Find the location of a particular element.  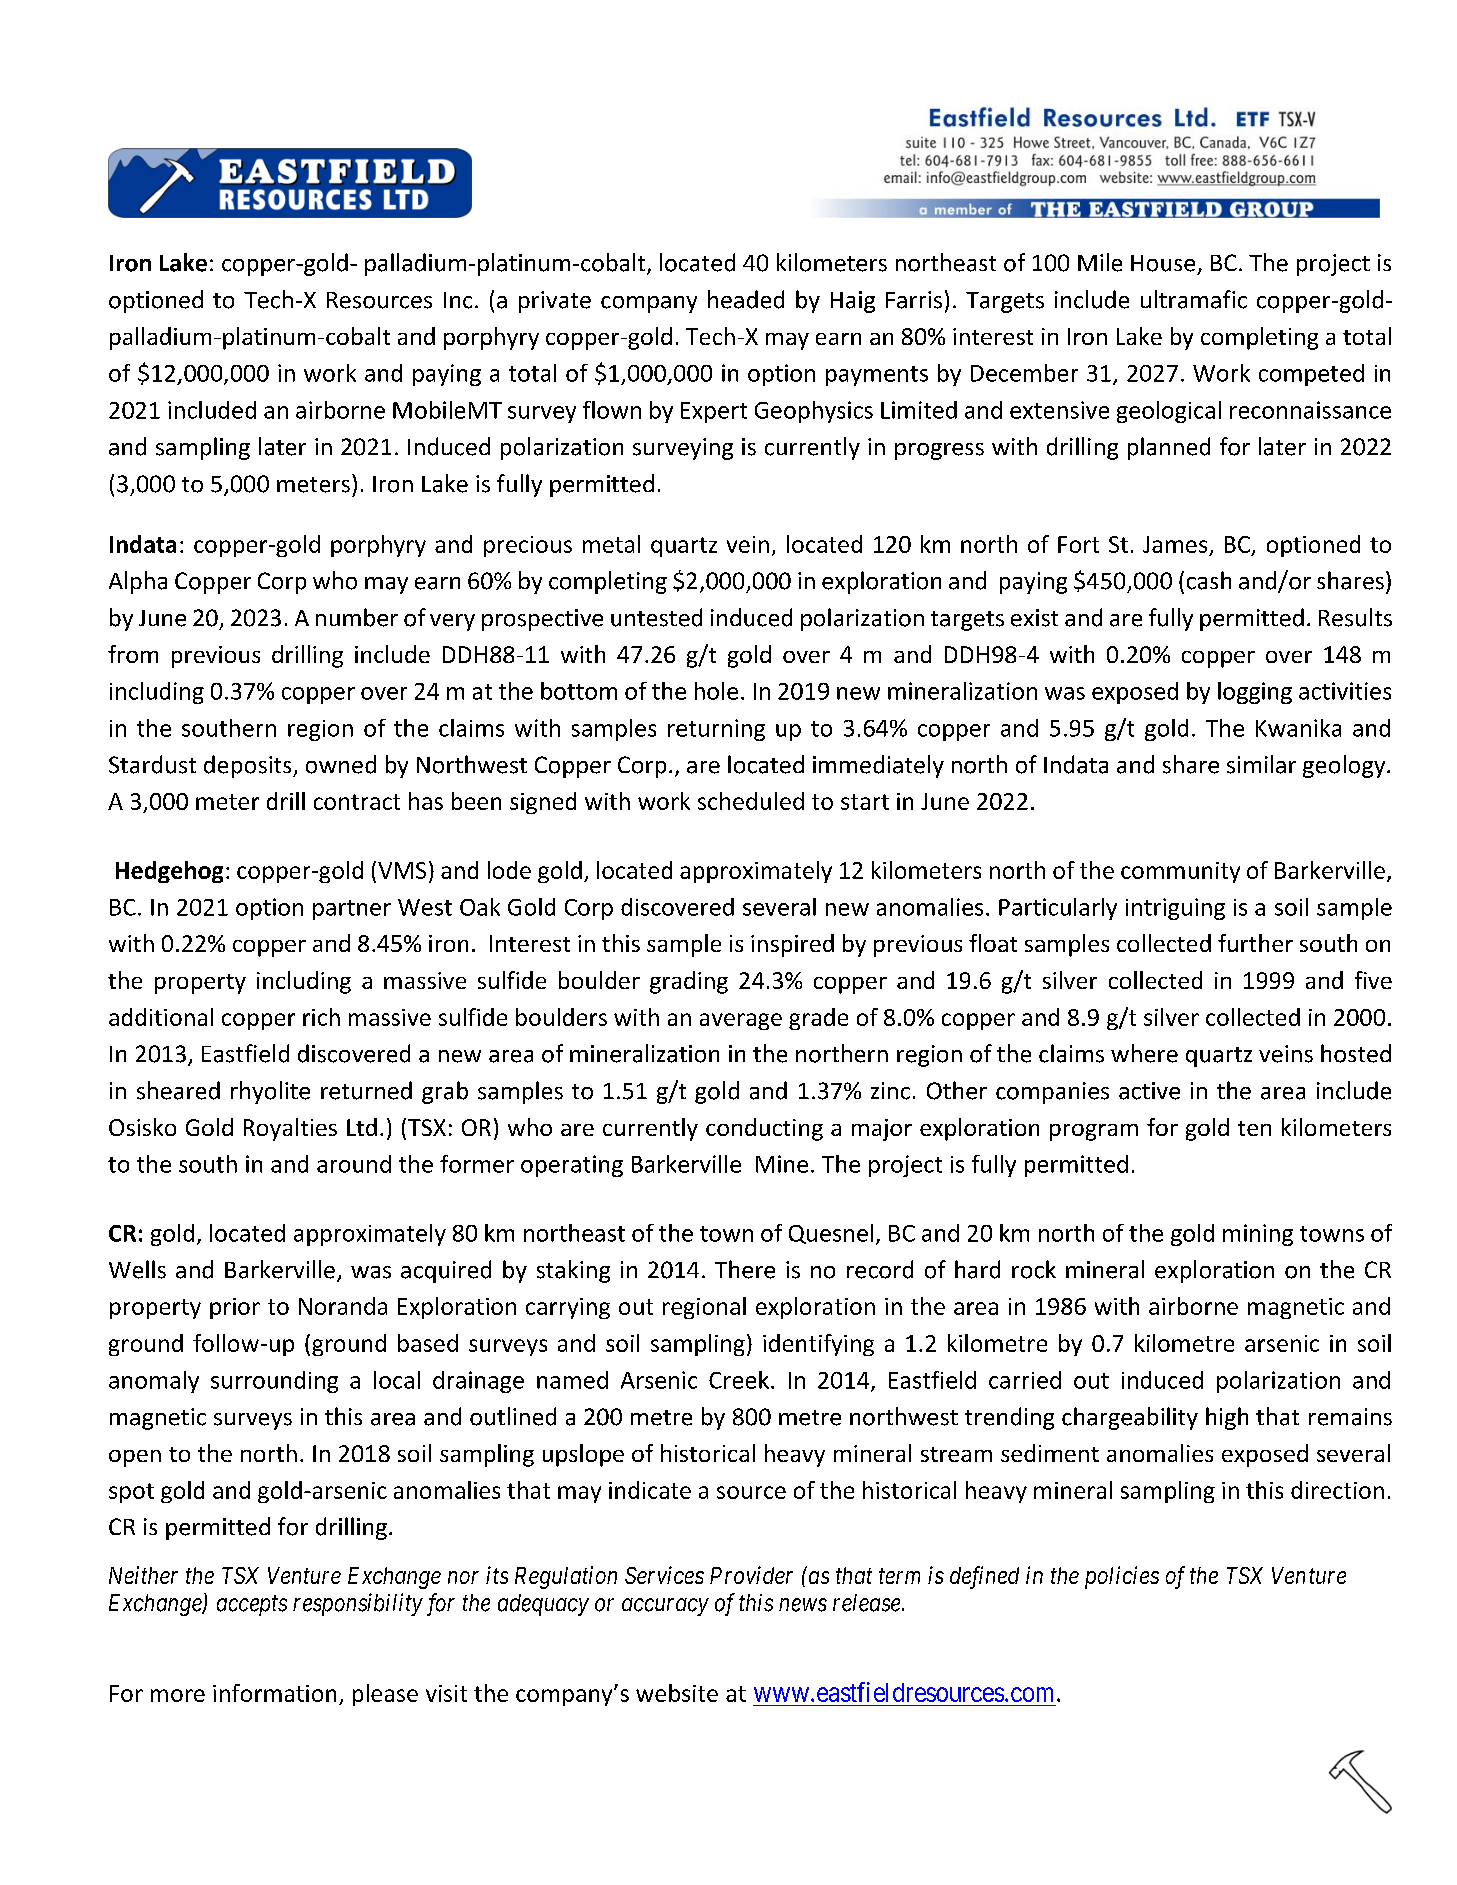

rich is located at coordinates (321, 1017).
